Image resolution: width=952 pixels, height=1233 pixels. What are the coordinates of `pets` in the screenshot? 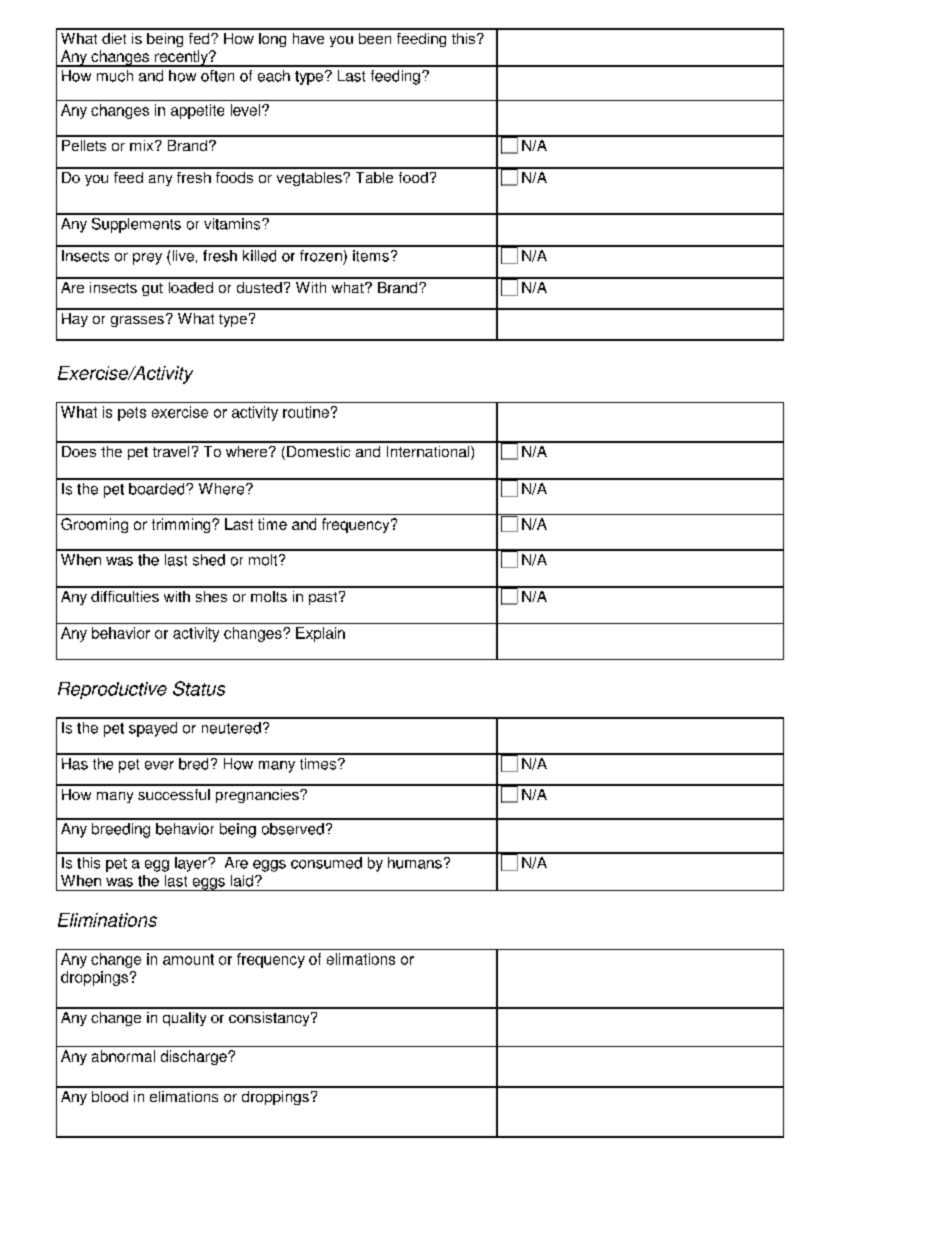 It's located at (132, 414).
